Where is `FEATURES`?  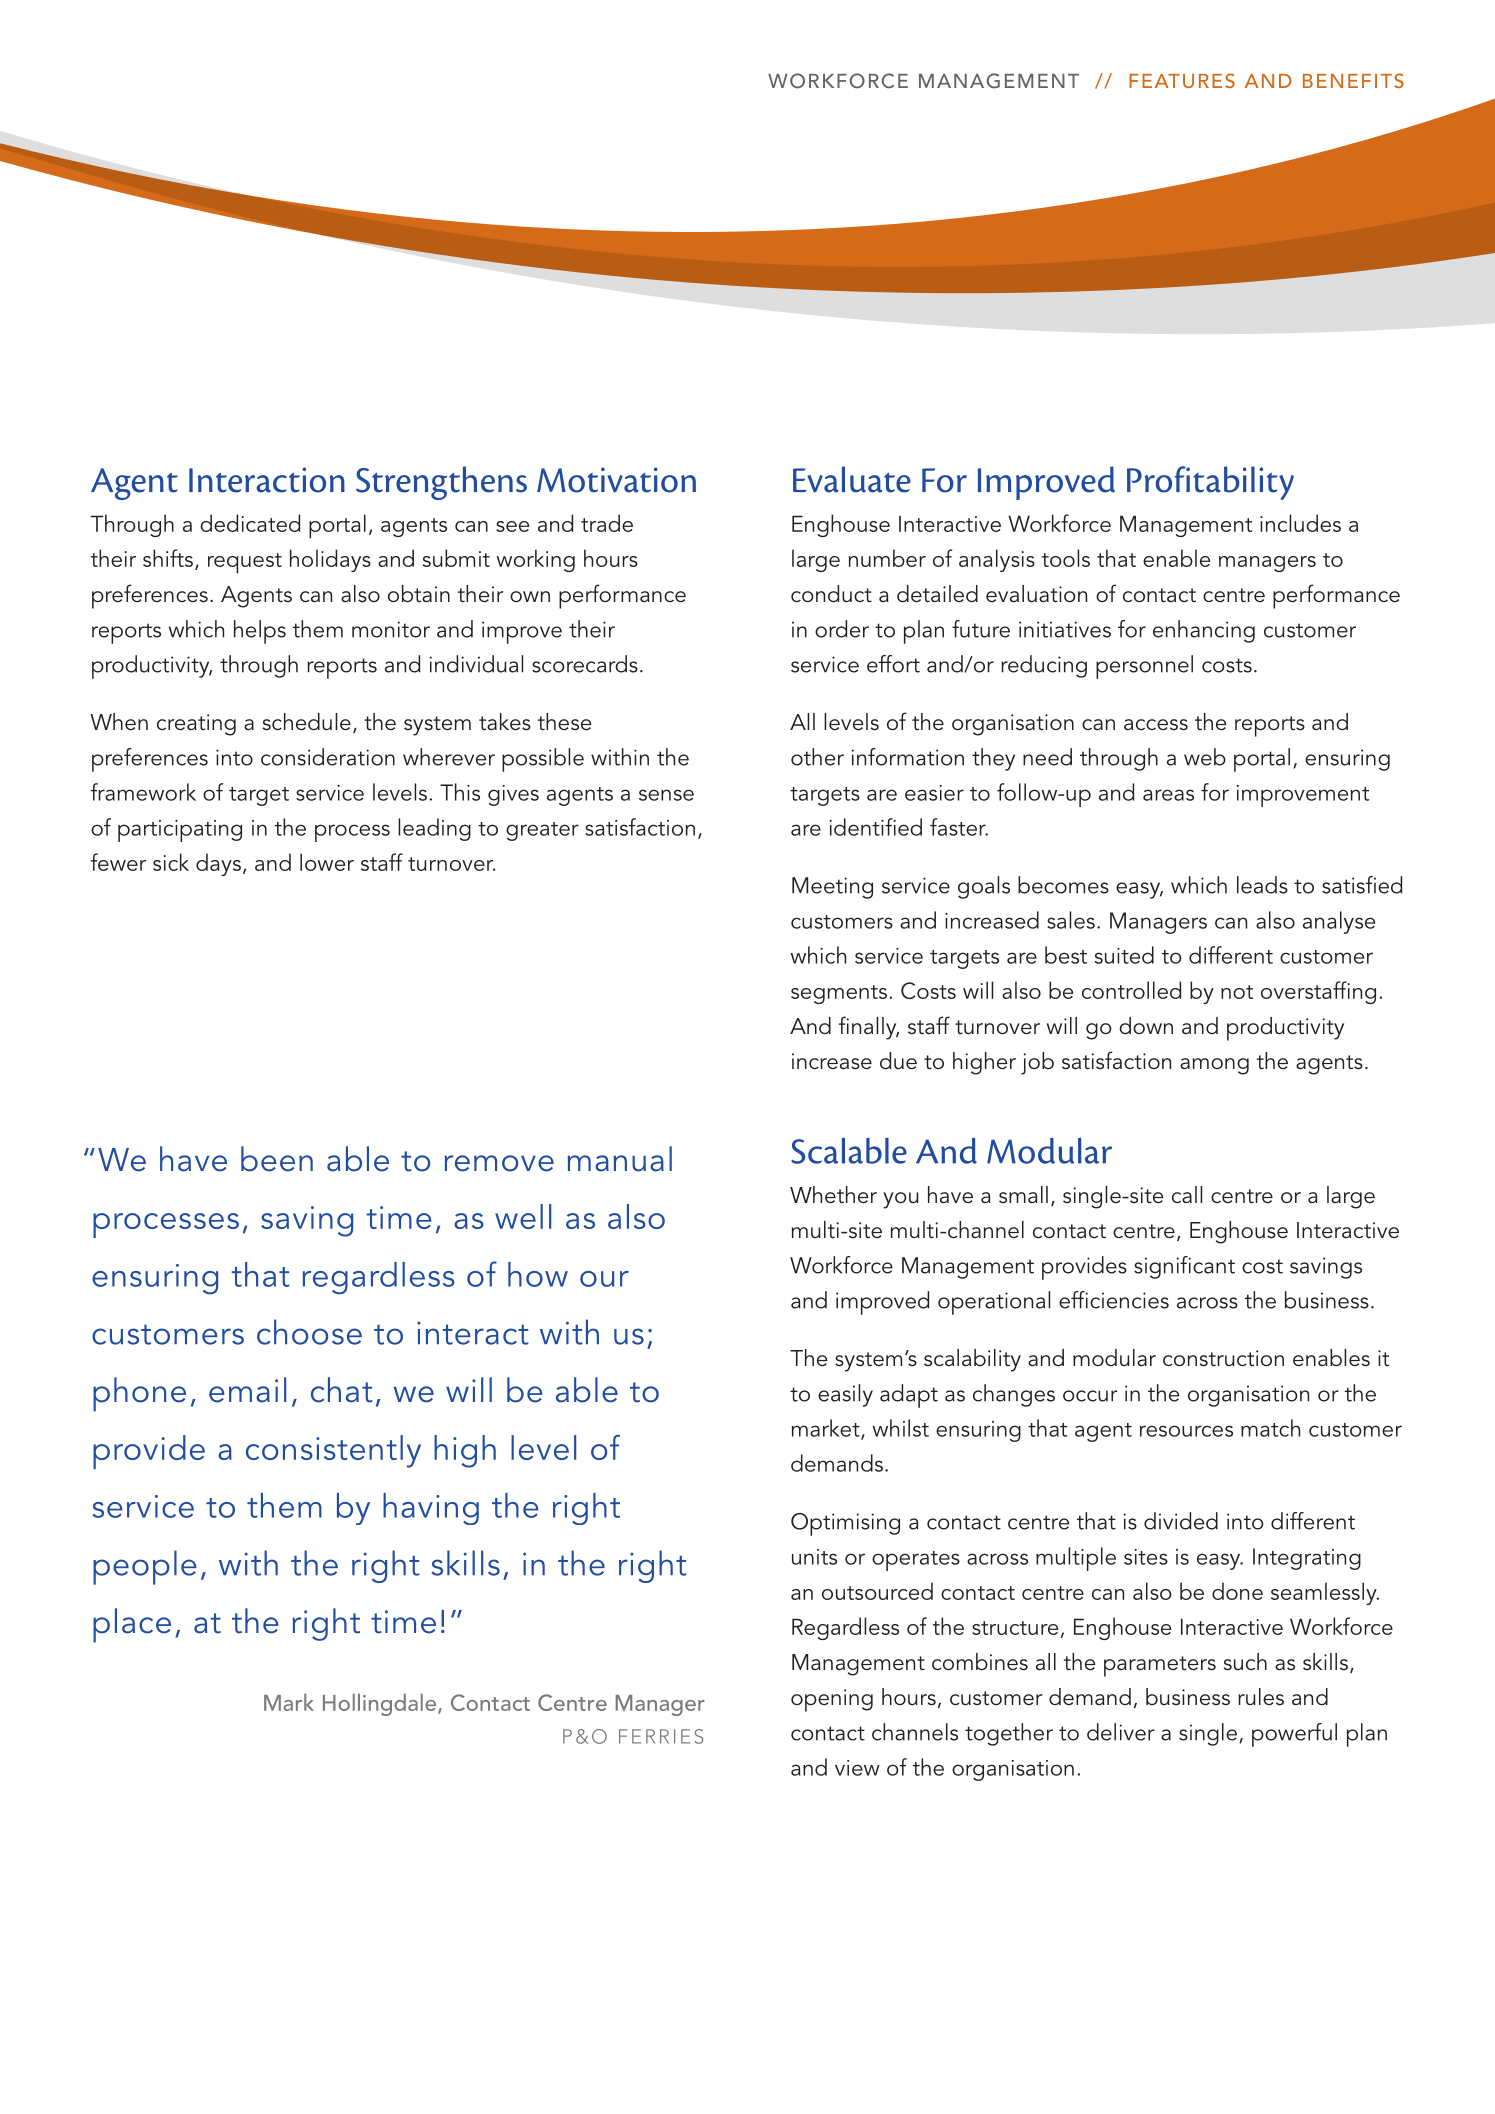
FEATURES is located at coordinates (1182, 80).
